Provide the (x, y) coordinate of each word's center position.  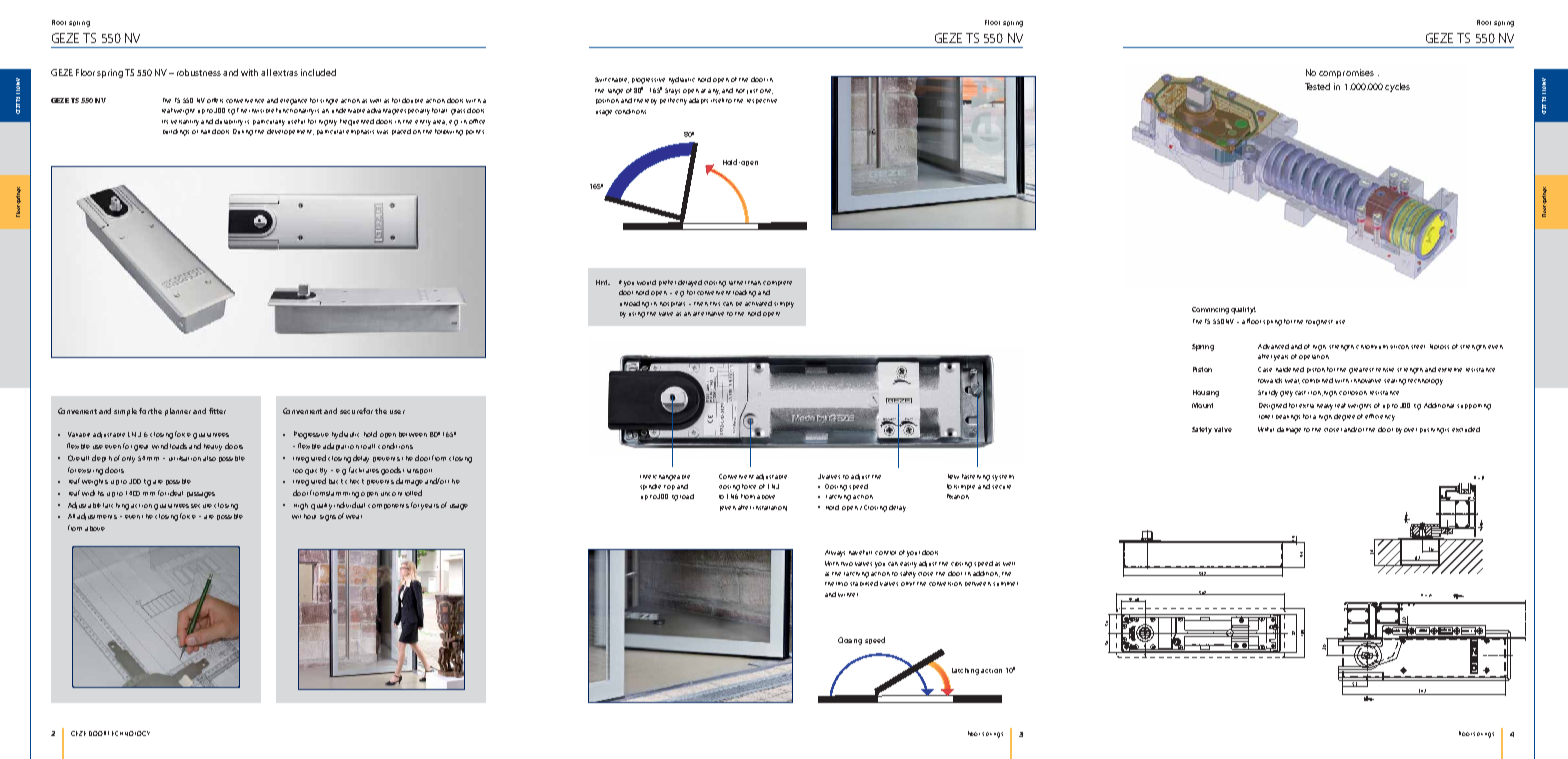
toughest (1319, 323)
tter (219, 411)
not (740, 91)
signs (328, 518)
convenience (245, 101)
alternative (708, 314)
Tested (1317, 86)
